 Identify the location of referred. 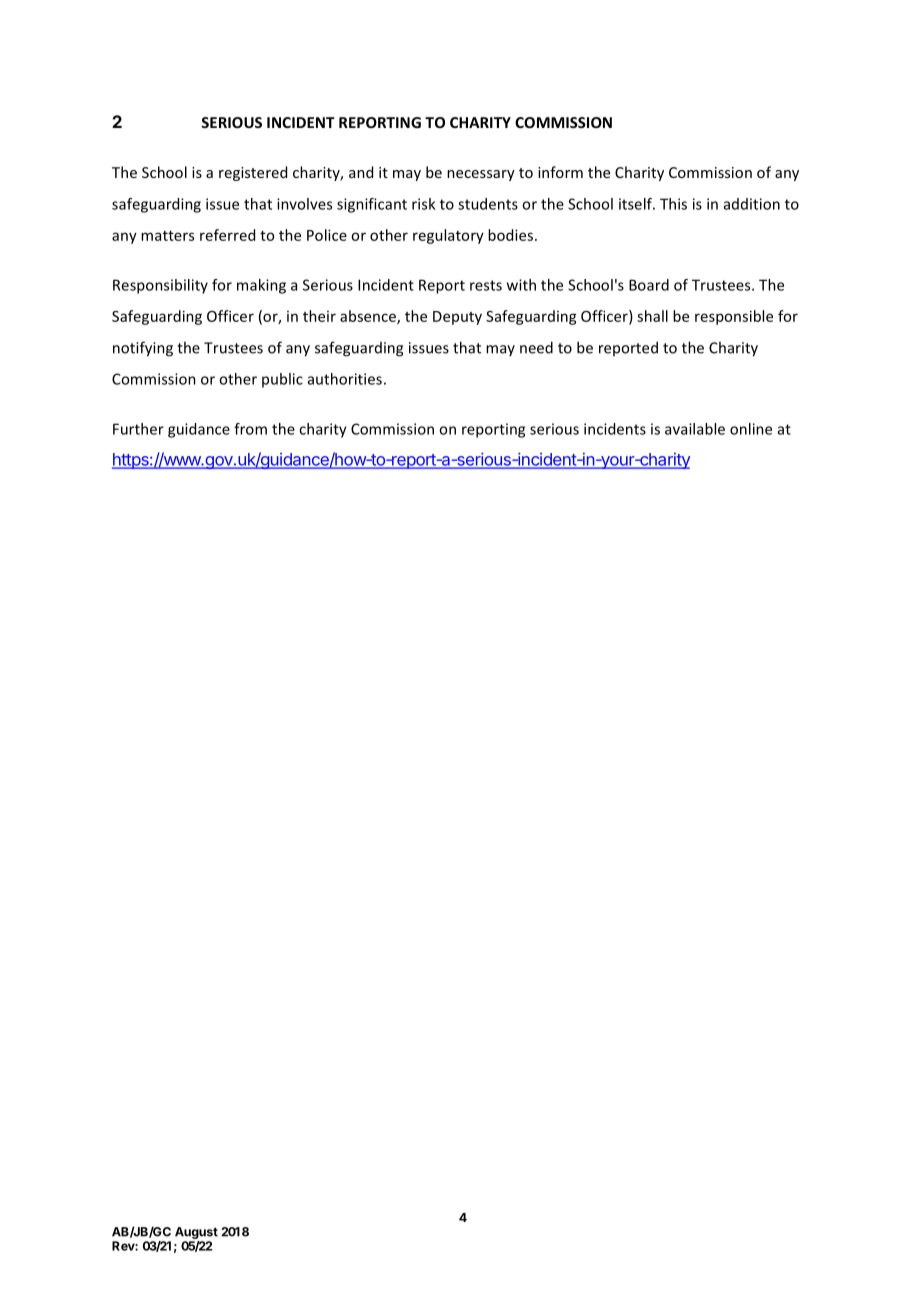
(227, 235).
